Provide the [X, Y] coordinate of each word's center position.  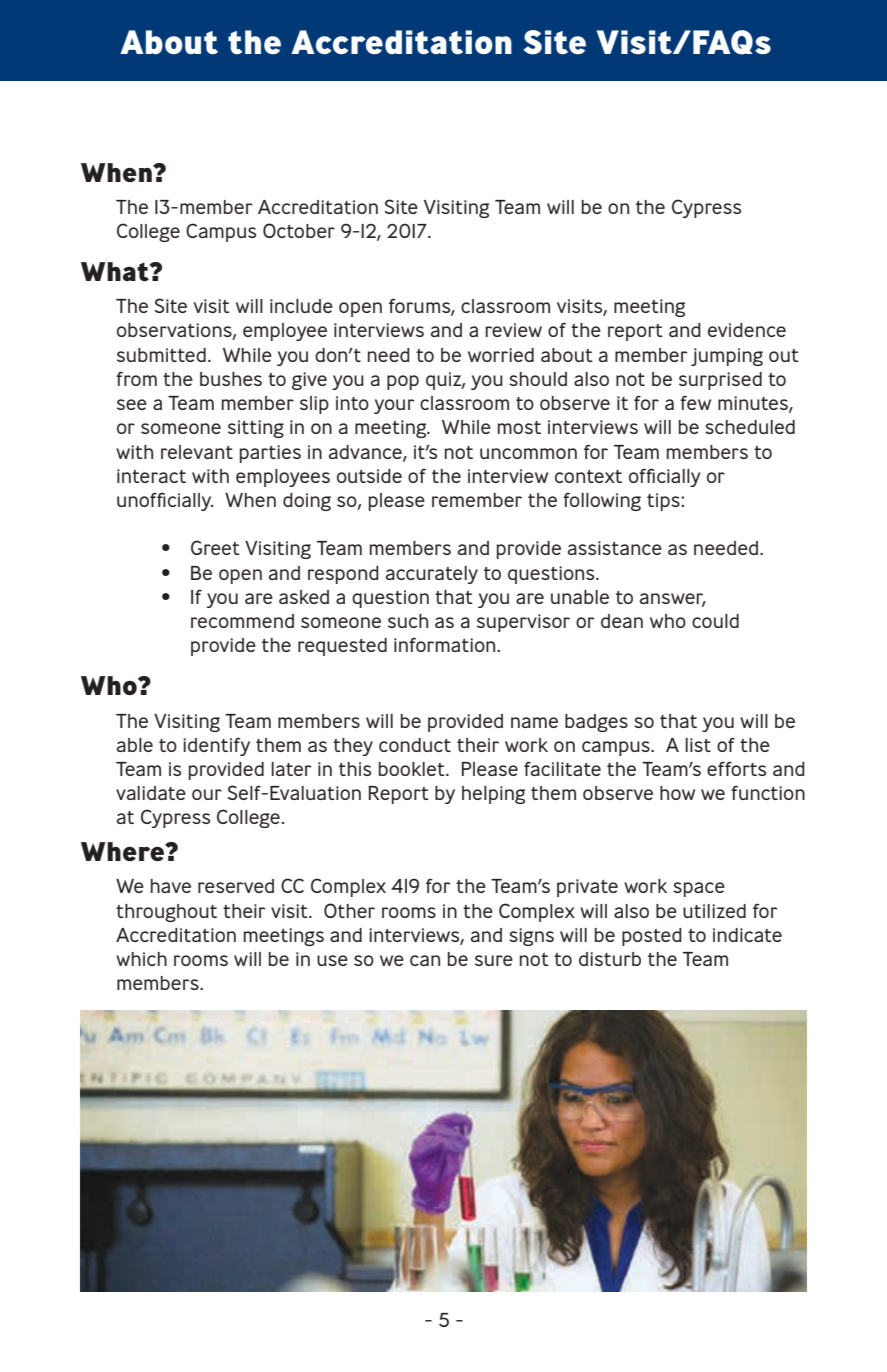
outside [369, 476]
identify [216, 746]
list [698, 745]
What [116, 272]
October [299, 230]
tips [664, 502]
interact [151, 476]
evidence [747, 330]
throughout [166, 913]
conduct [415, 745]
